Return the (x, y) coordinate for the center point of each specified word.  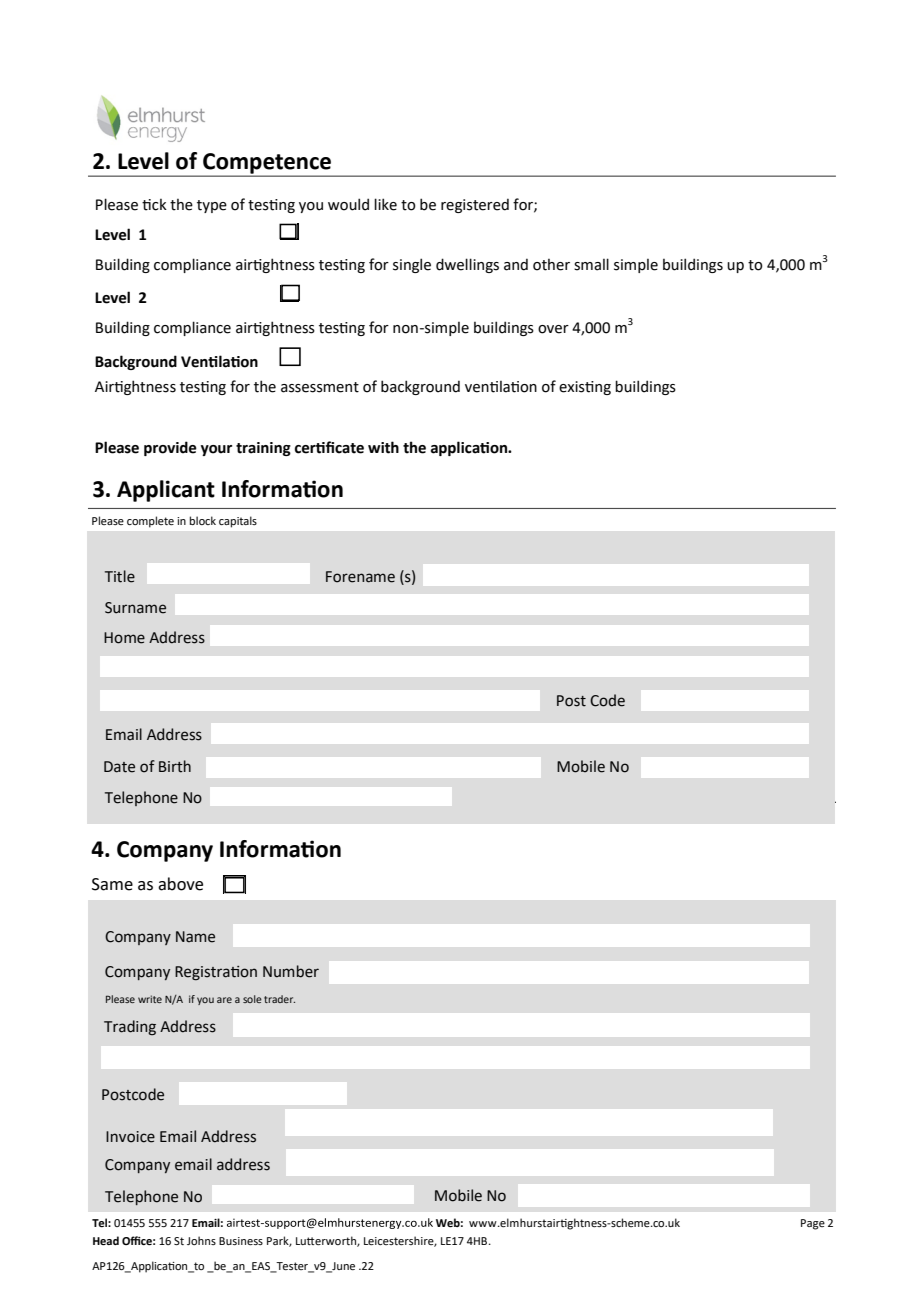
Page (813, 1224)
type (212, 206)
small (591, 264)
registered (475, 205)
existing (585, 388)
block (203, 520)
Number (291, 971)
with (383, 447)
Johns (201, 1240)
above (180, 884)
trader (279, 999)
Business (241, 1241)
